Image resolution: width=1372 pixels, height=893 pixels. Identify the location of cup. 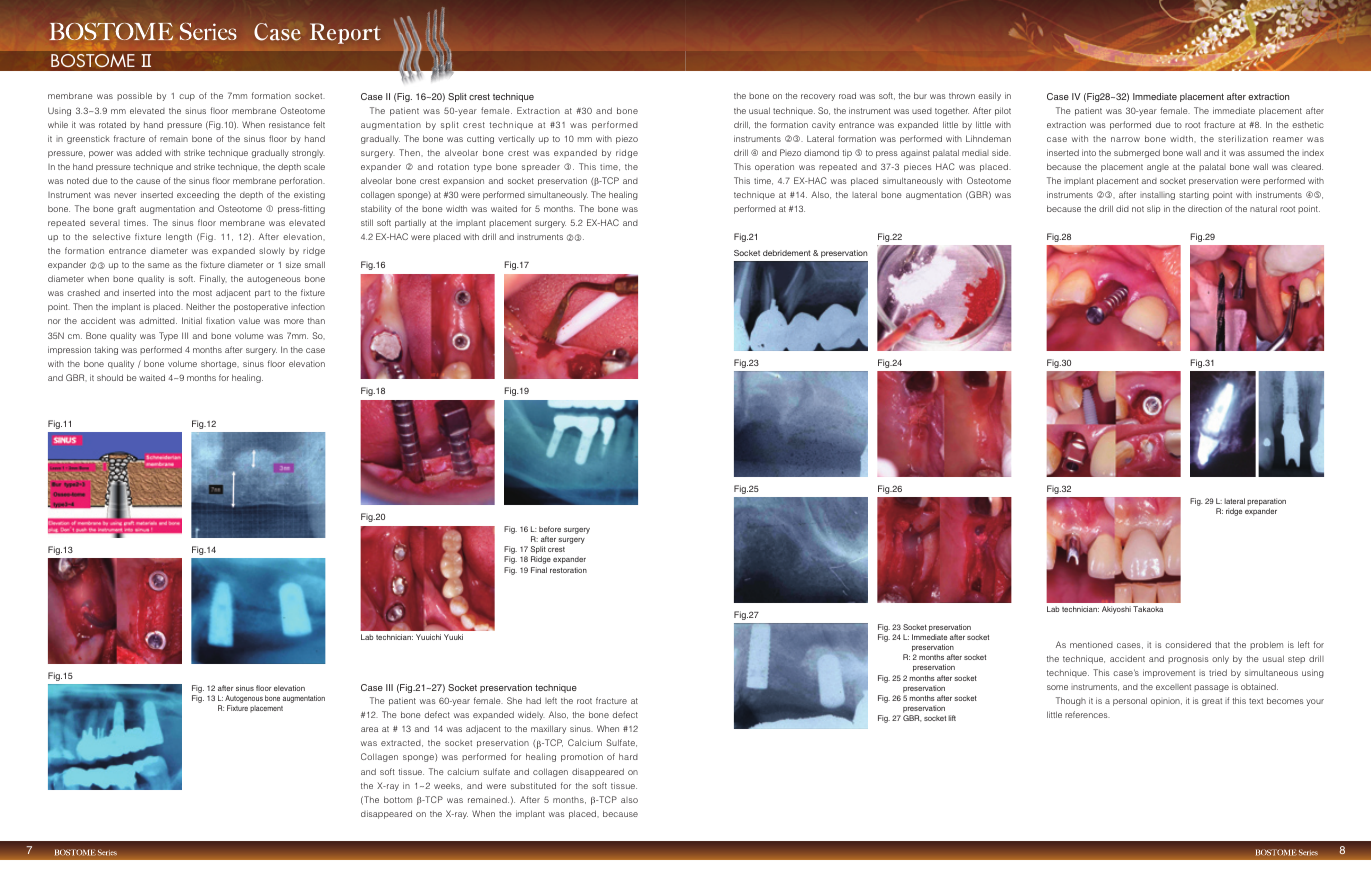
(187, 97).
